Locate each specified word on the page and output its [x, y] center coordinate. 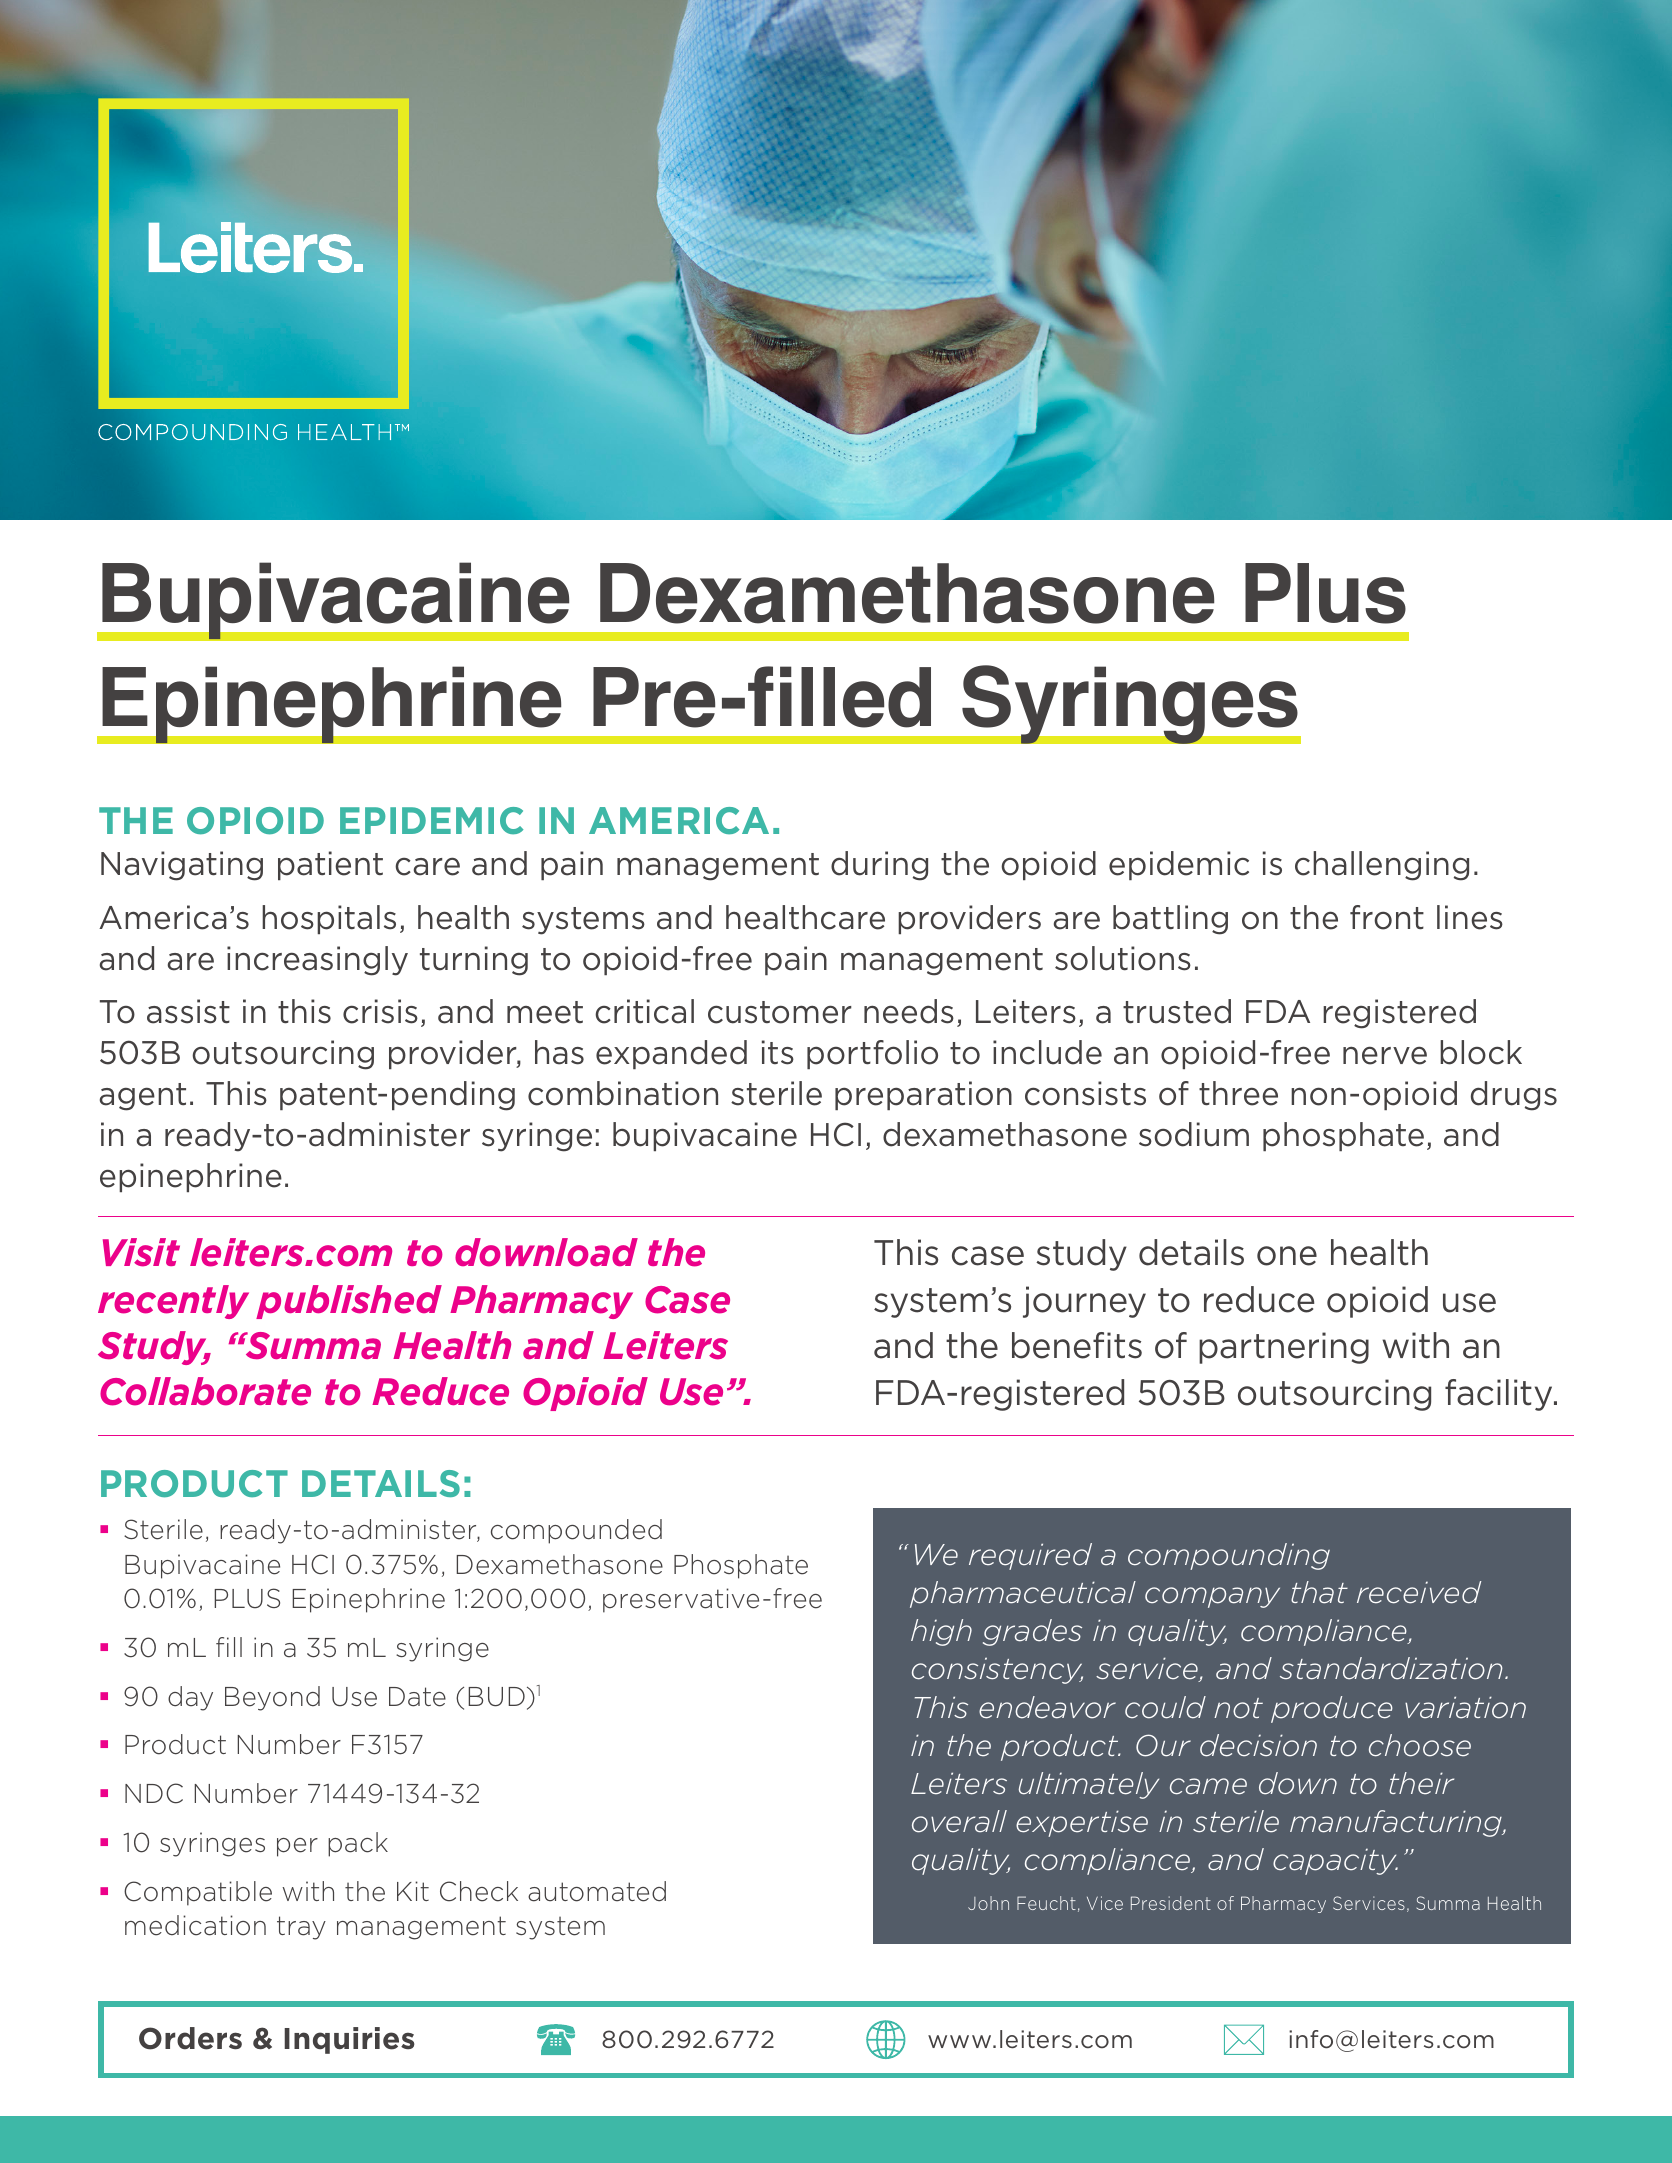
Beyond [272, 1698]
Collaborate [205, 1391]
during [879, 866]
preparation [923, 1095]
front [1387, 917]
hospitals [329, 919]
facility [1500, 1395]
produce [1332, 1709]
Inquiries [349, 2040]
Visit [141, 1252]
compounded [576, 1531]
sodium [1194, 1134]
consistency [997, 1670]
